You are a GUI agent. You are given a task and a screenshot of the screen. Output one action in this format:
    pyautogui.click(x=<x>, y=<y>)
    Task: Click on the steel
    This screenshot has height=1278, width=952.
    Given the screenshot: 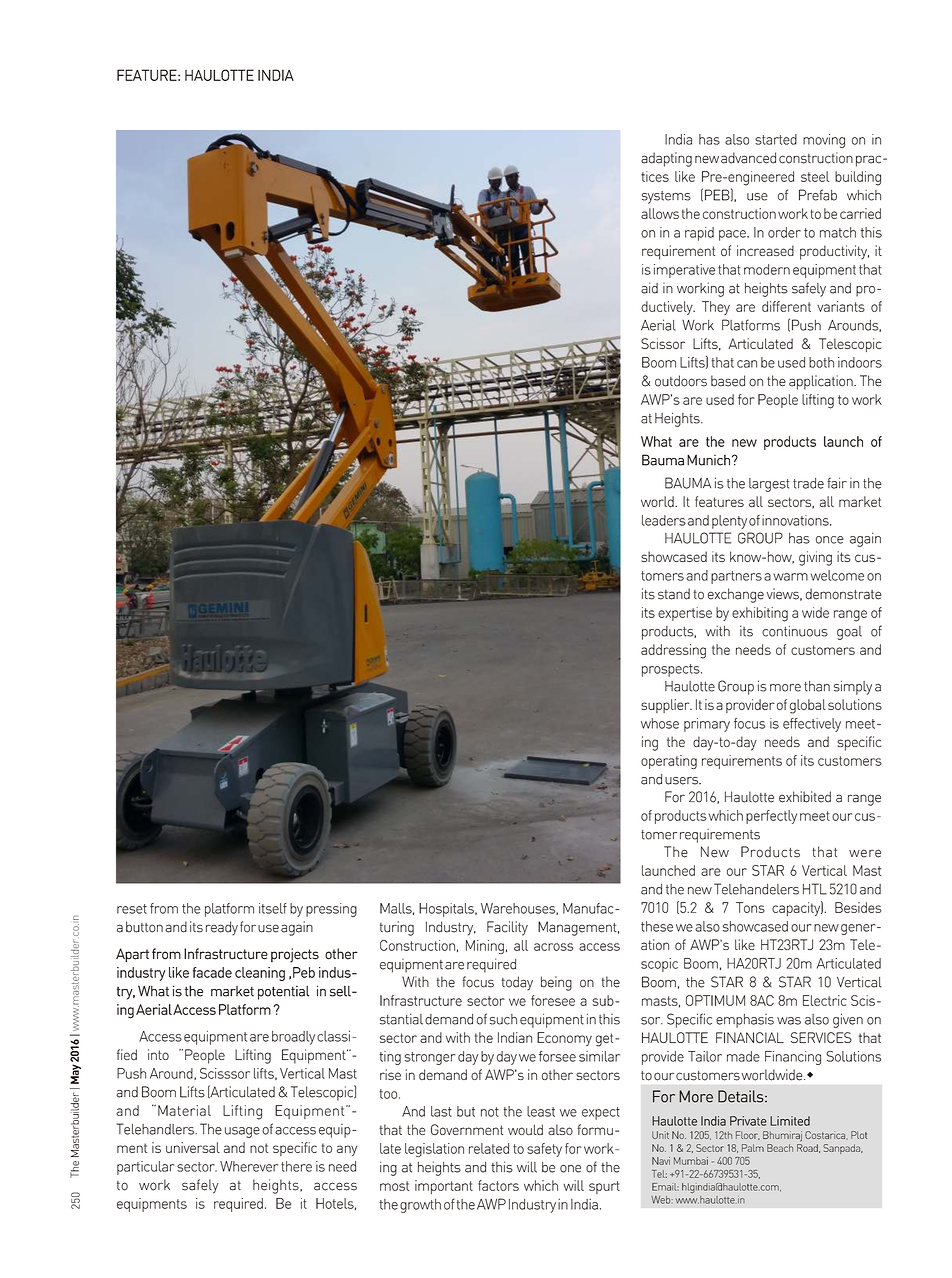 What is the action you would take?
    pyautogui.click(x=815, y=176)
